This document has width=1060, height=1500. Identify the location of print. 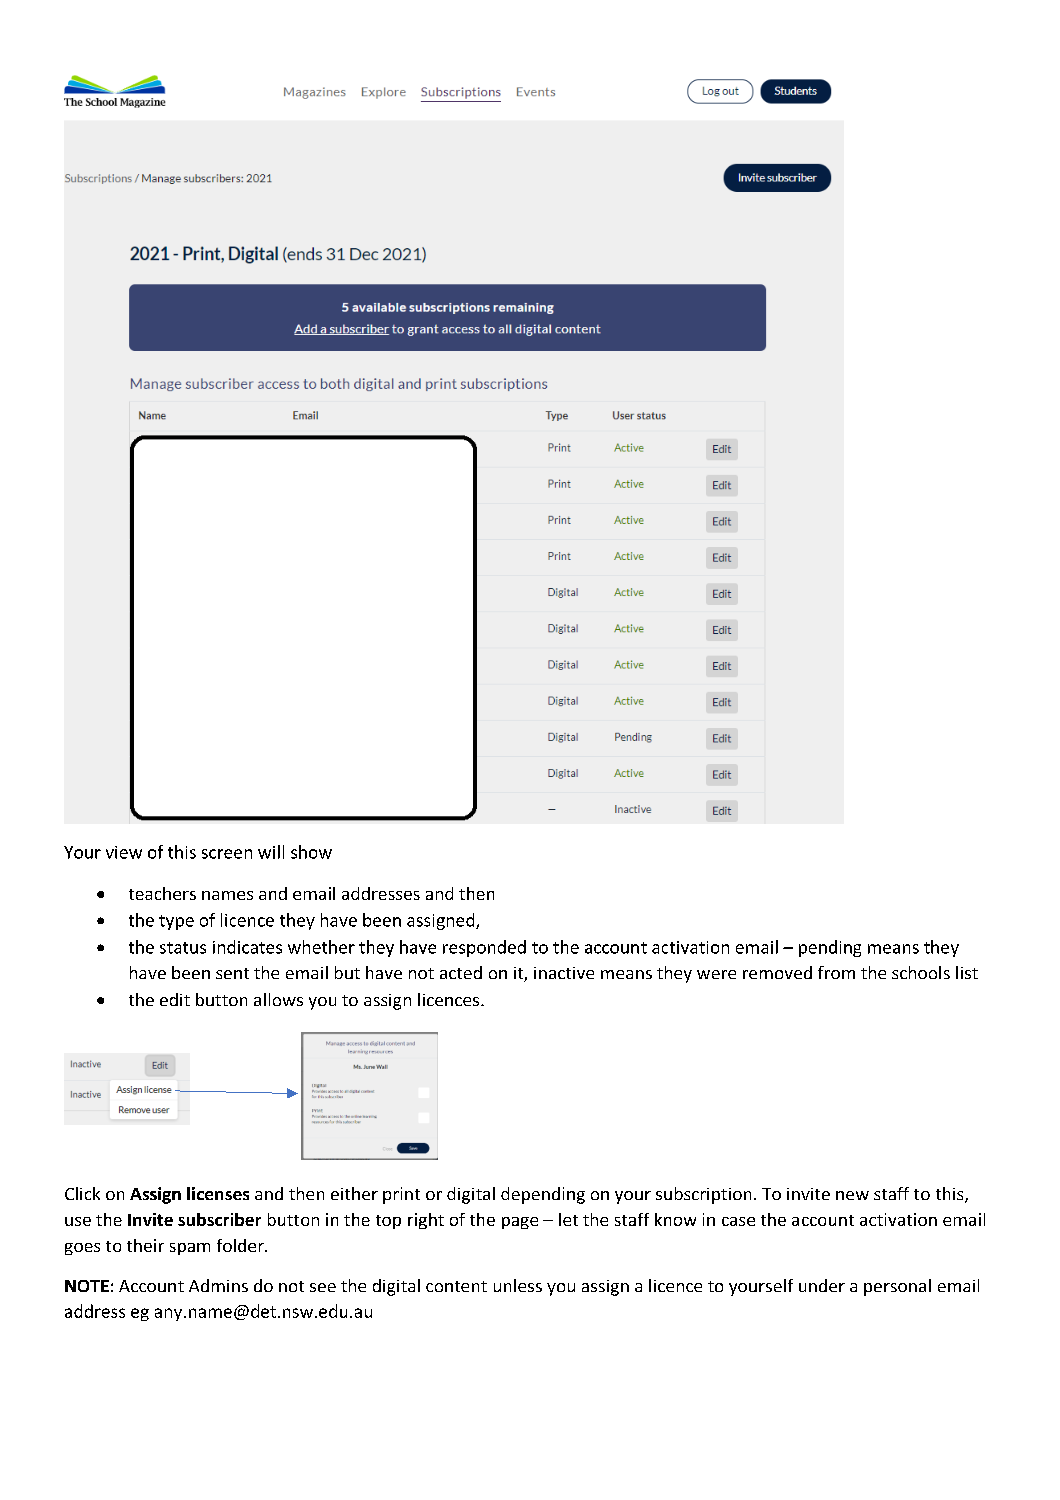
(401, 1195).
